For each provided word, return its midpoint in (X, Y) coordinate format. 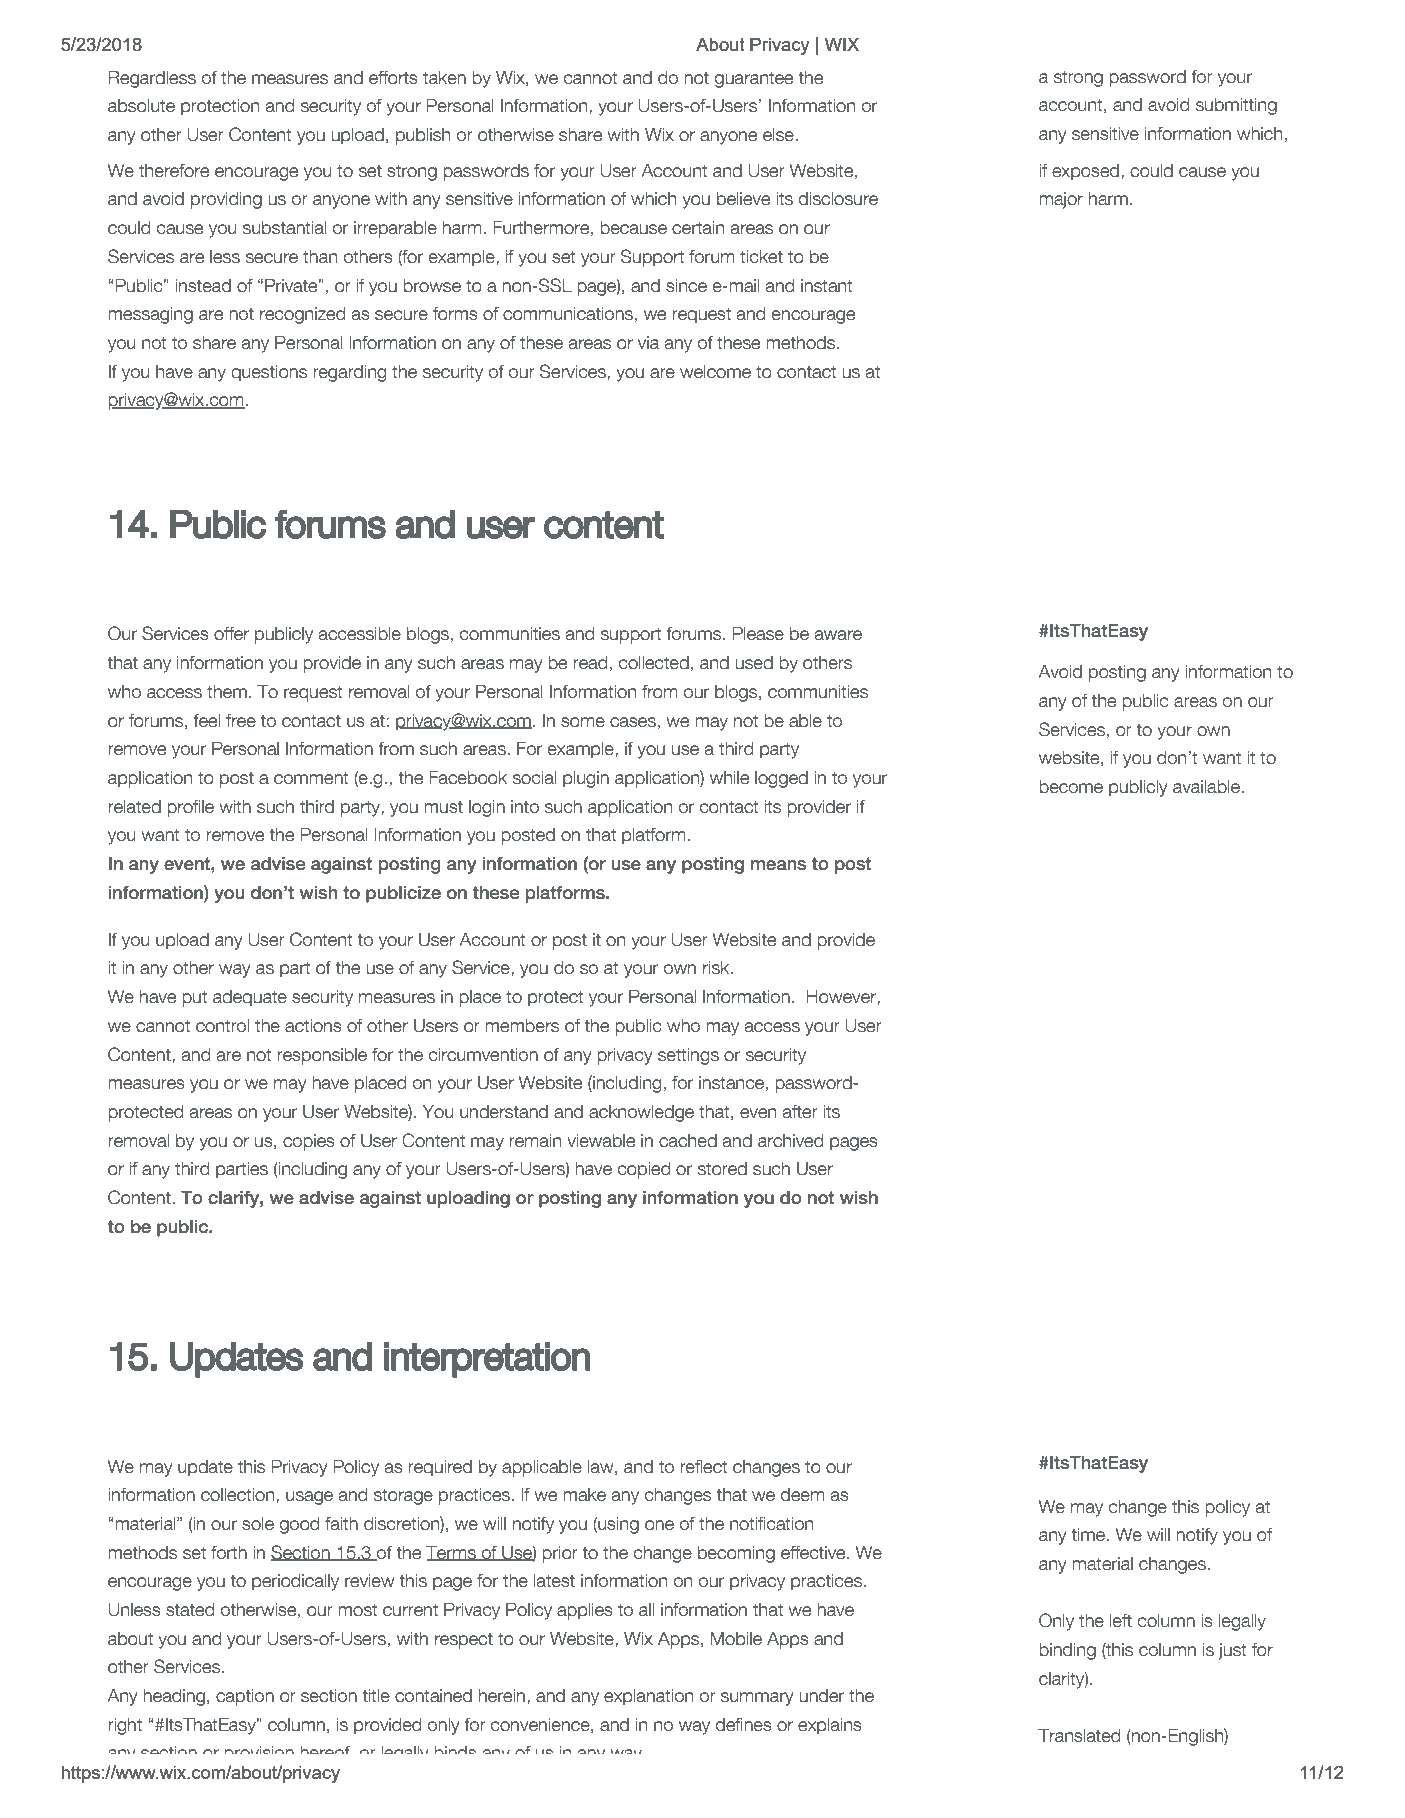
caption (245, 1697)
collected (654, 663)
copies (309, 1142)
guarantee (754, 79)
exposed (1085, 172)
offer (231, 634)
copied (644, 1170)
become (1071, 787)
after (800, 1112)
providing (226, 200)
